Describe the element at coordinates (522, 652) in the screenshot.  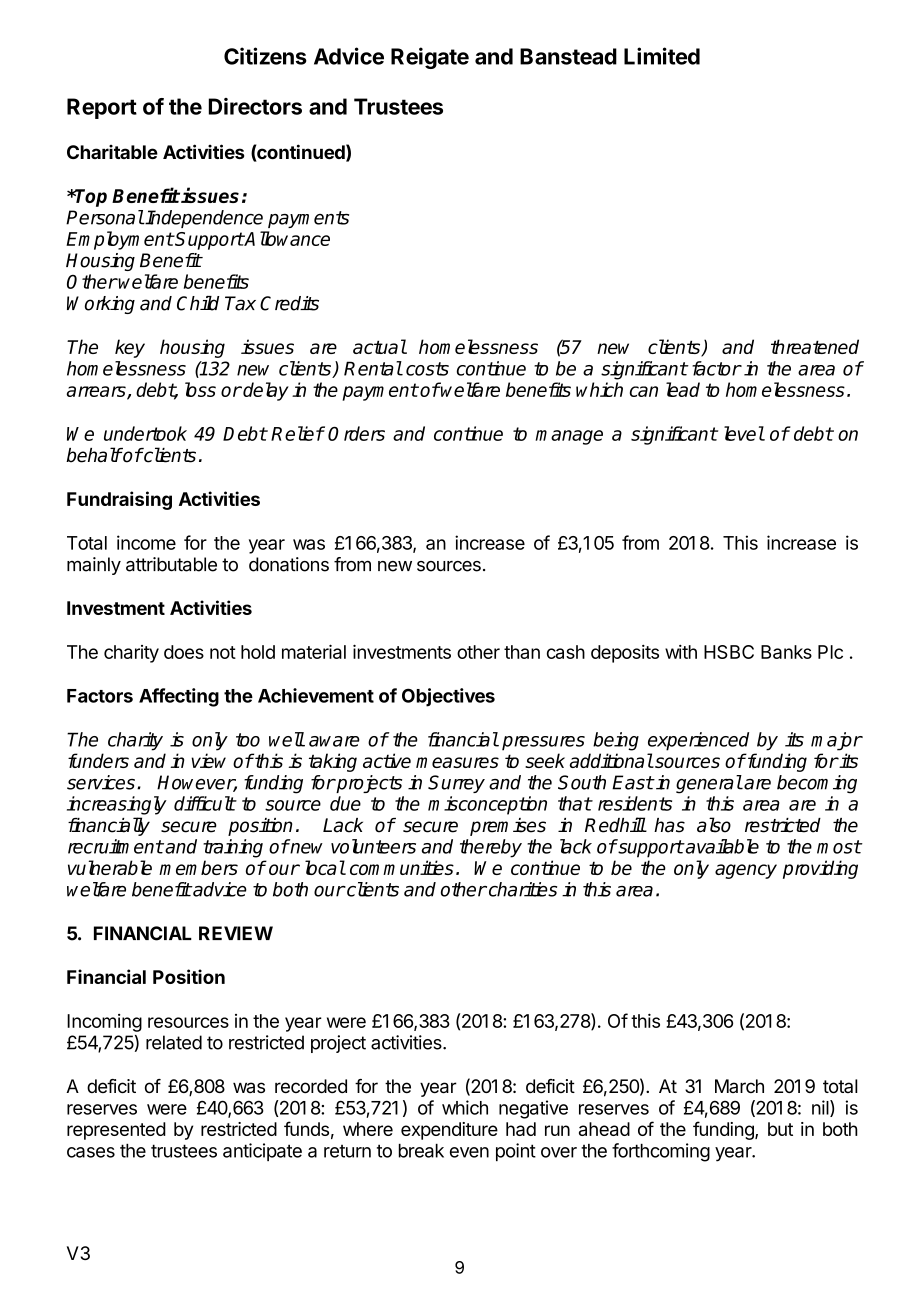
I see `than` at that location.
